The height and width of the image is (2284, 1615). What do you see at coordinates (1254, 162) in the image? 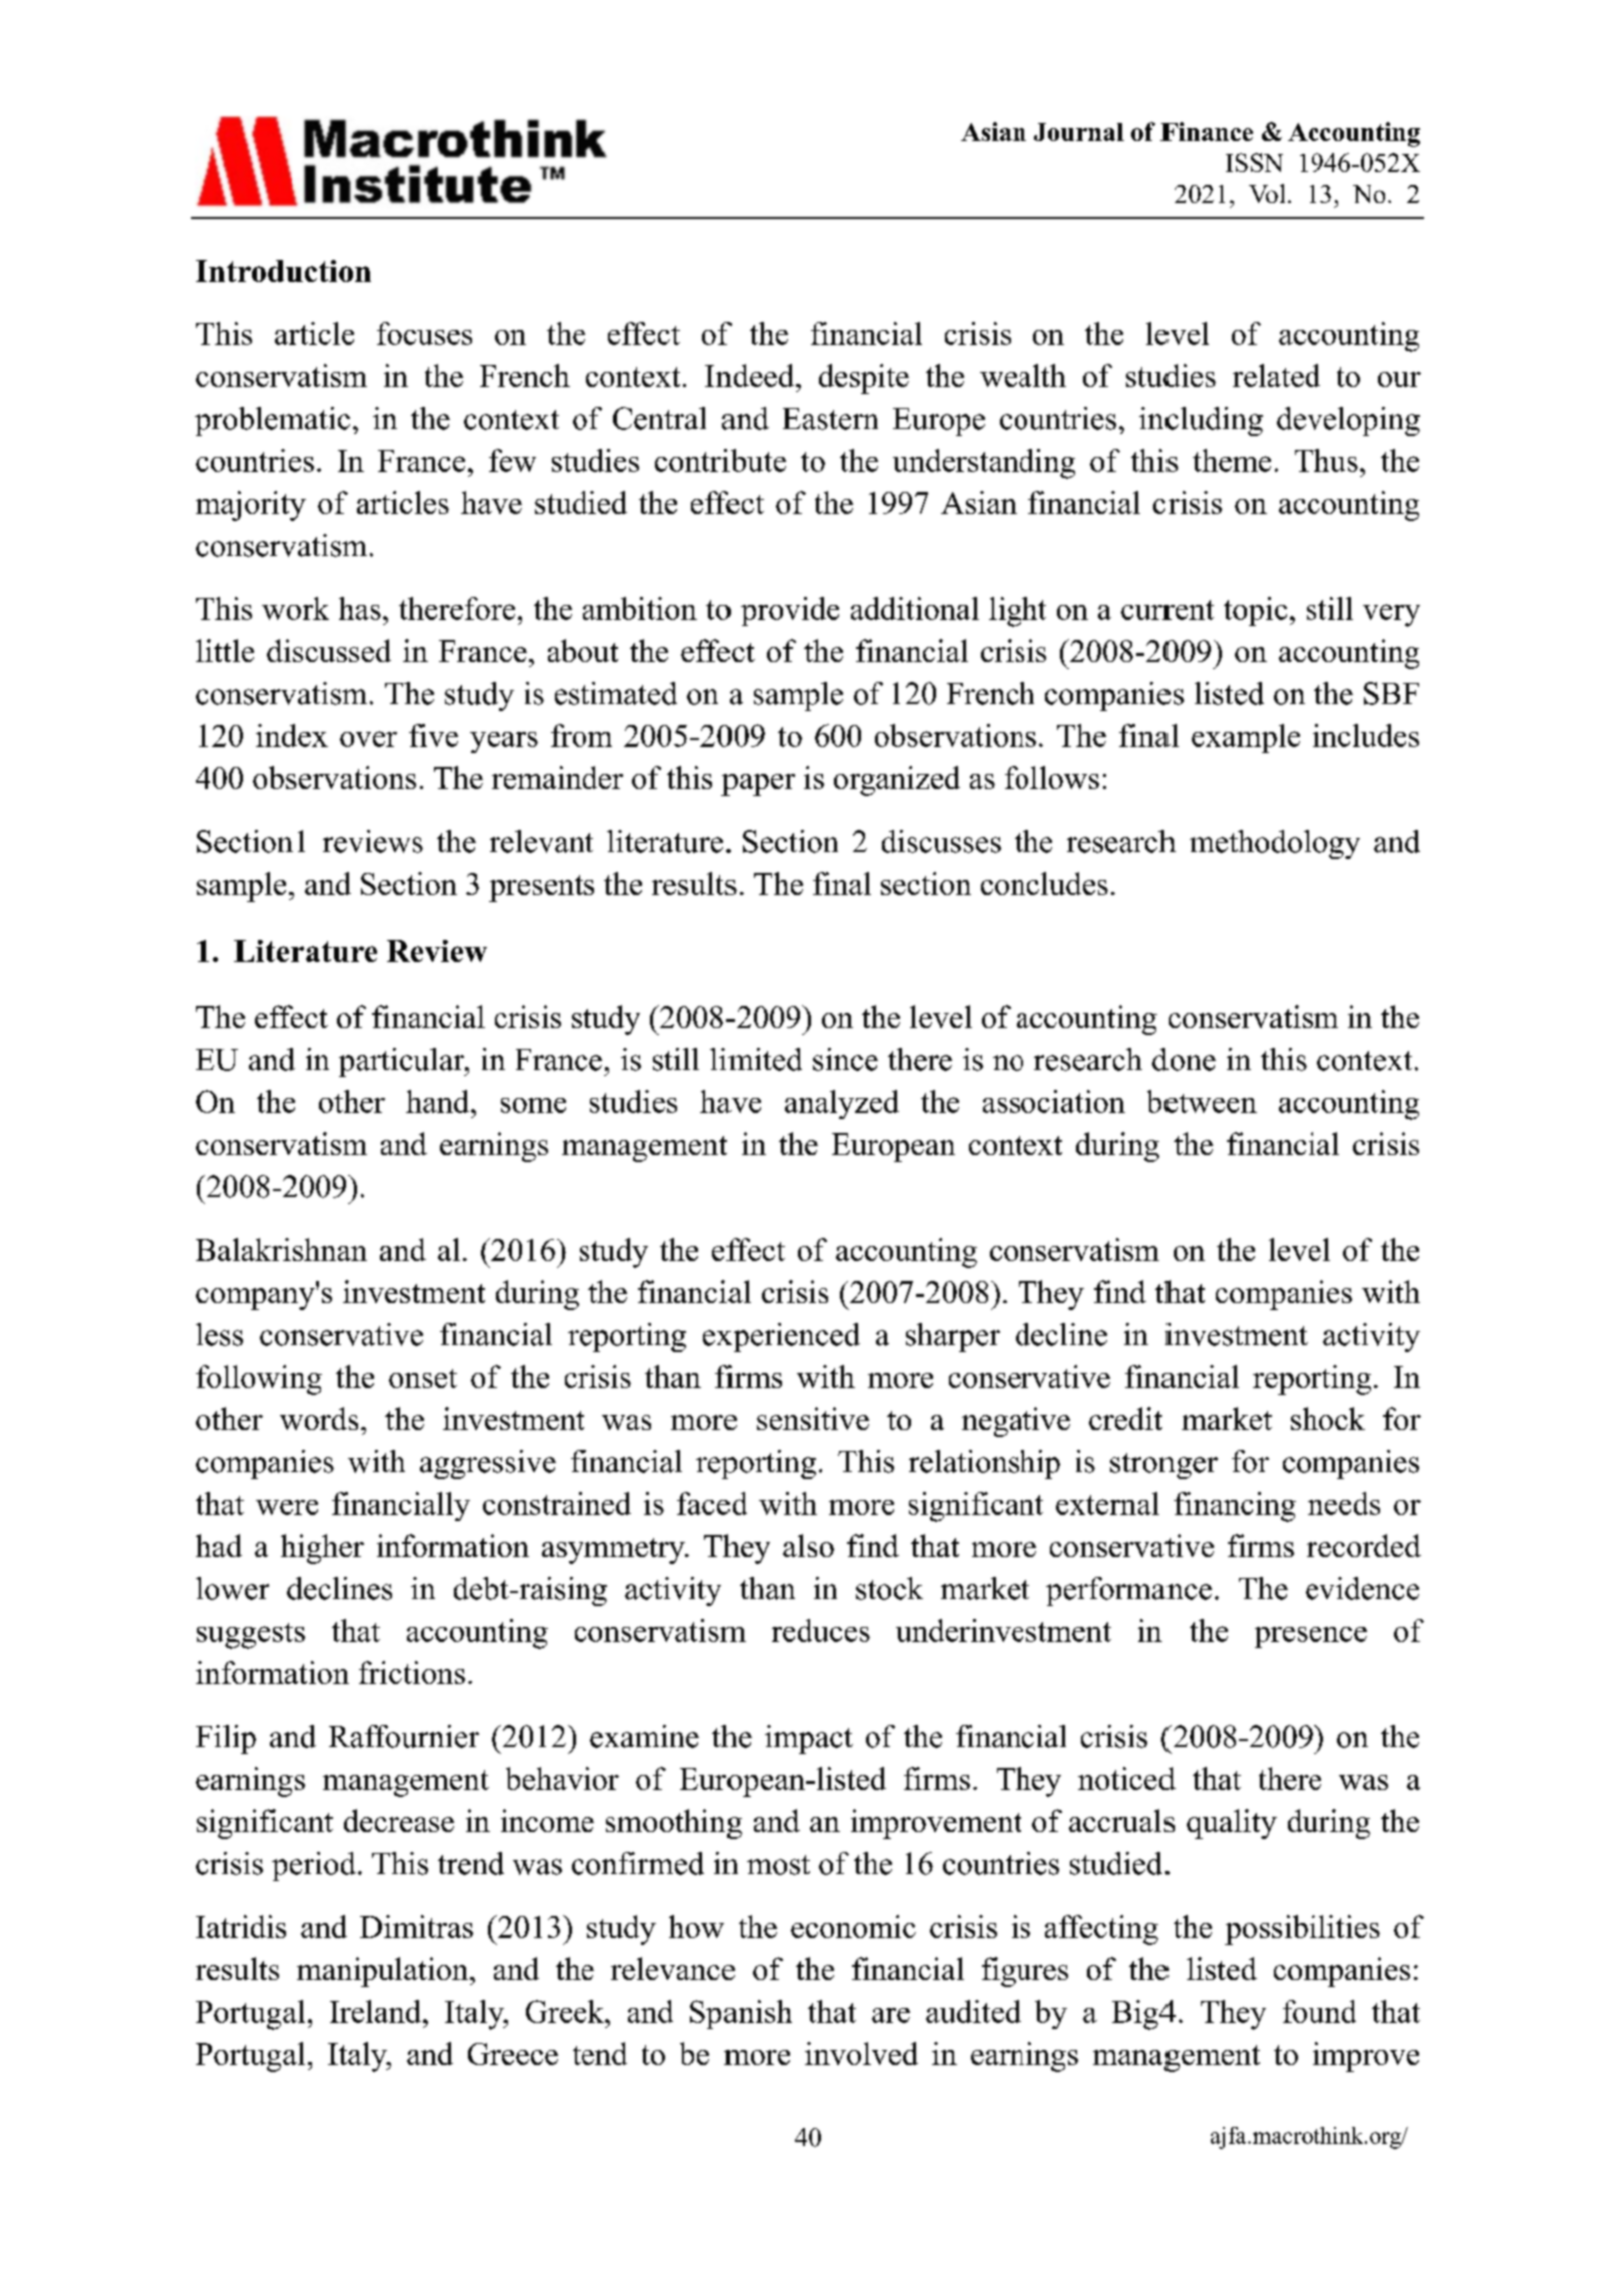
I see `ISSN` at bounding box center [1254, 162].
